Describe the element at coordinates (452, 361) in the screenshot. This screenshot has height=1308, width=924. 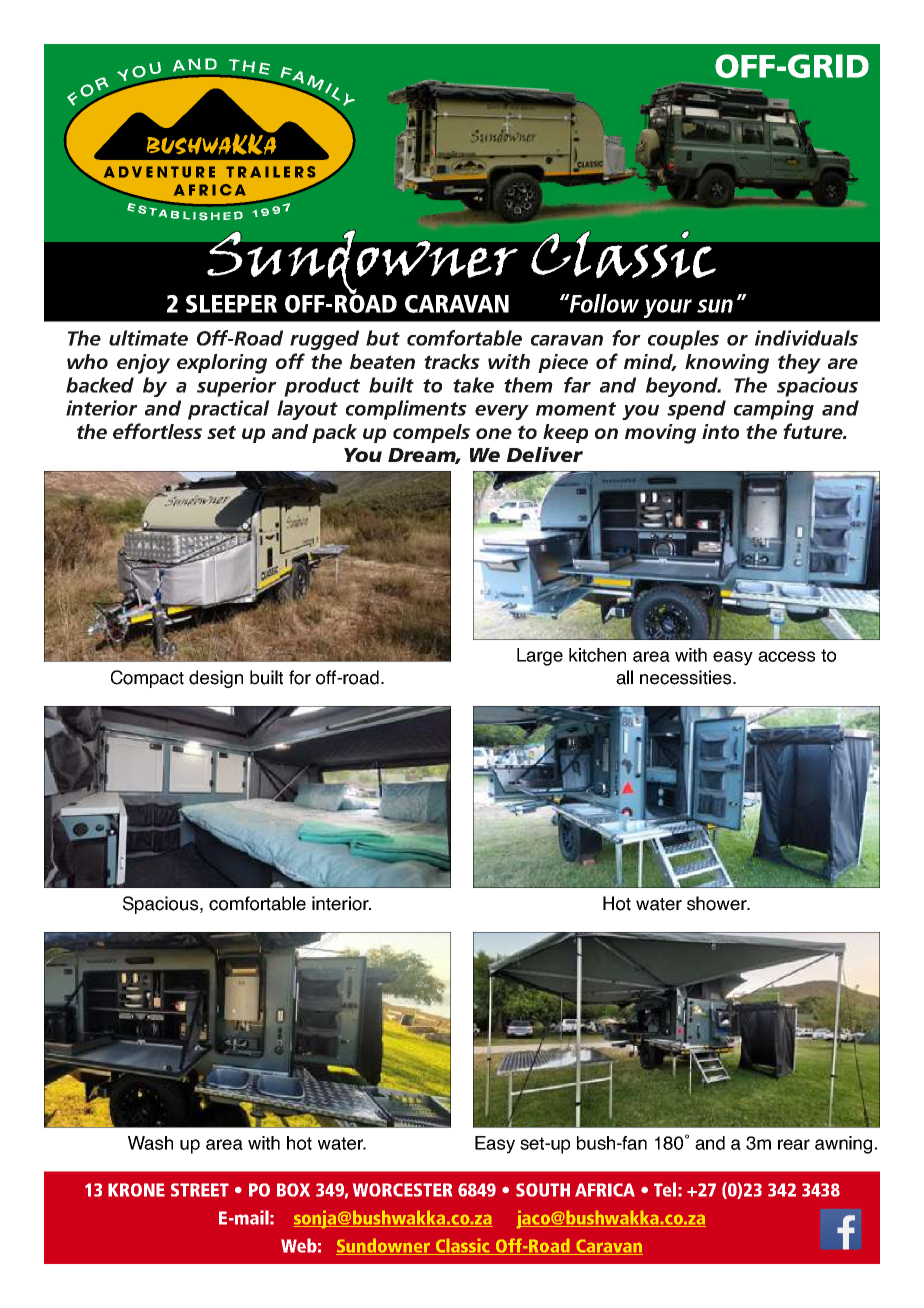
I see `tracks` at that location.
